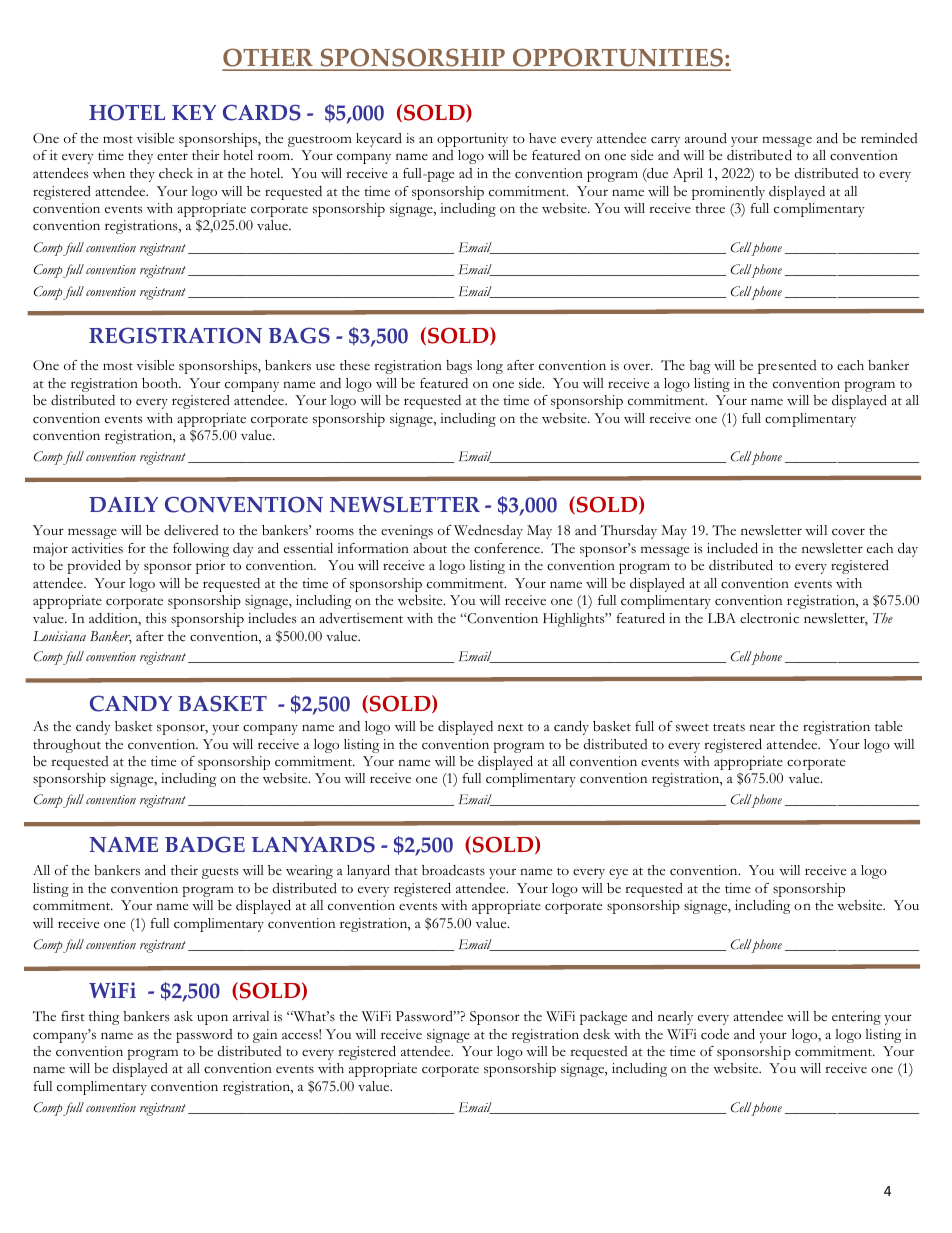  Describe the element at coordinates (472, 140) in the screenshot. I see `opportunity` at that location.
